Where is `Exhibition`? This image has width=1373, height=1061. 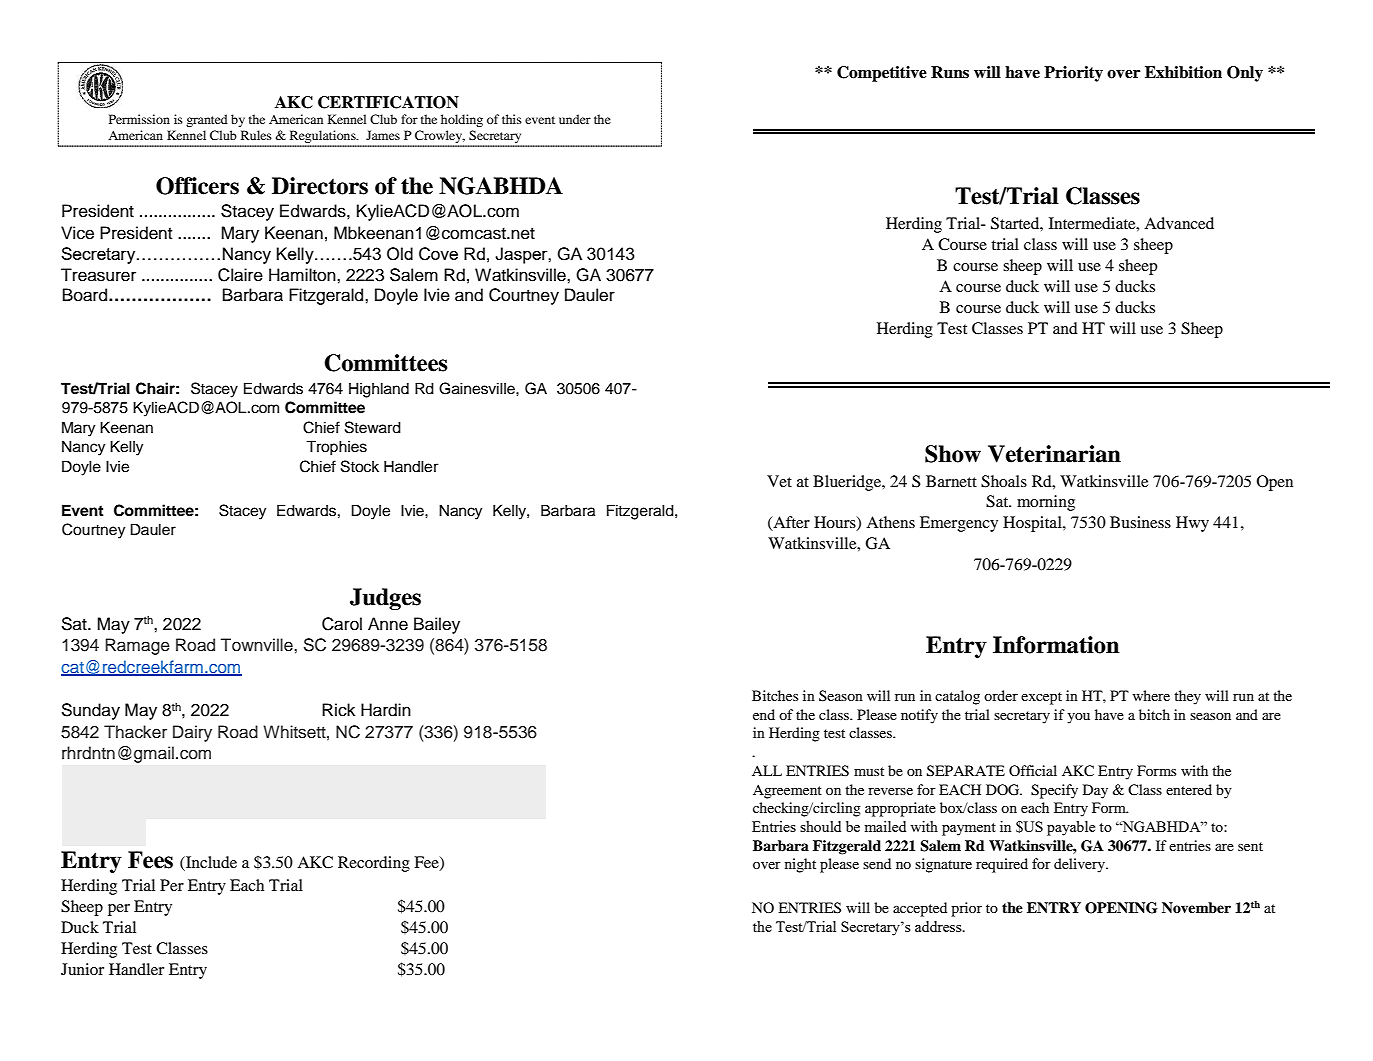 Exhibition is located at coordinates (1183, 72).
